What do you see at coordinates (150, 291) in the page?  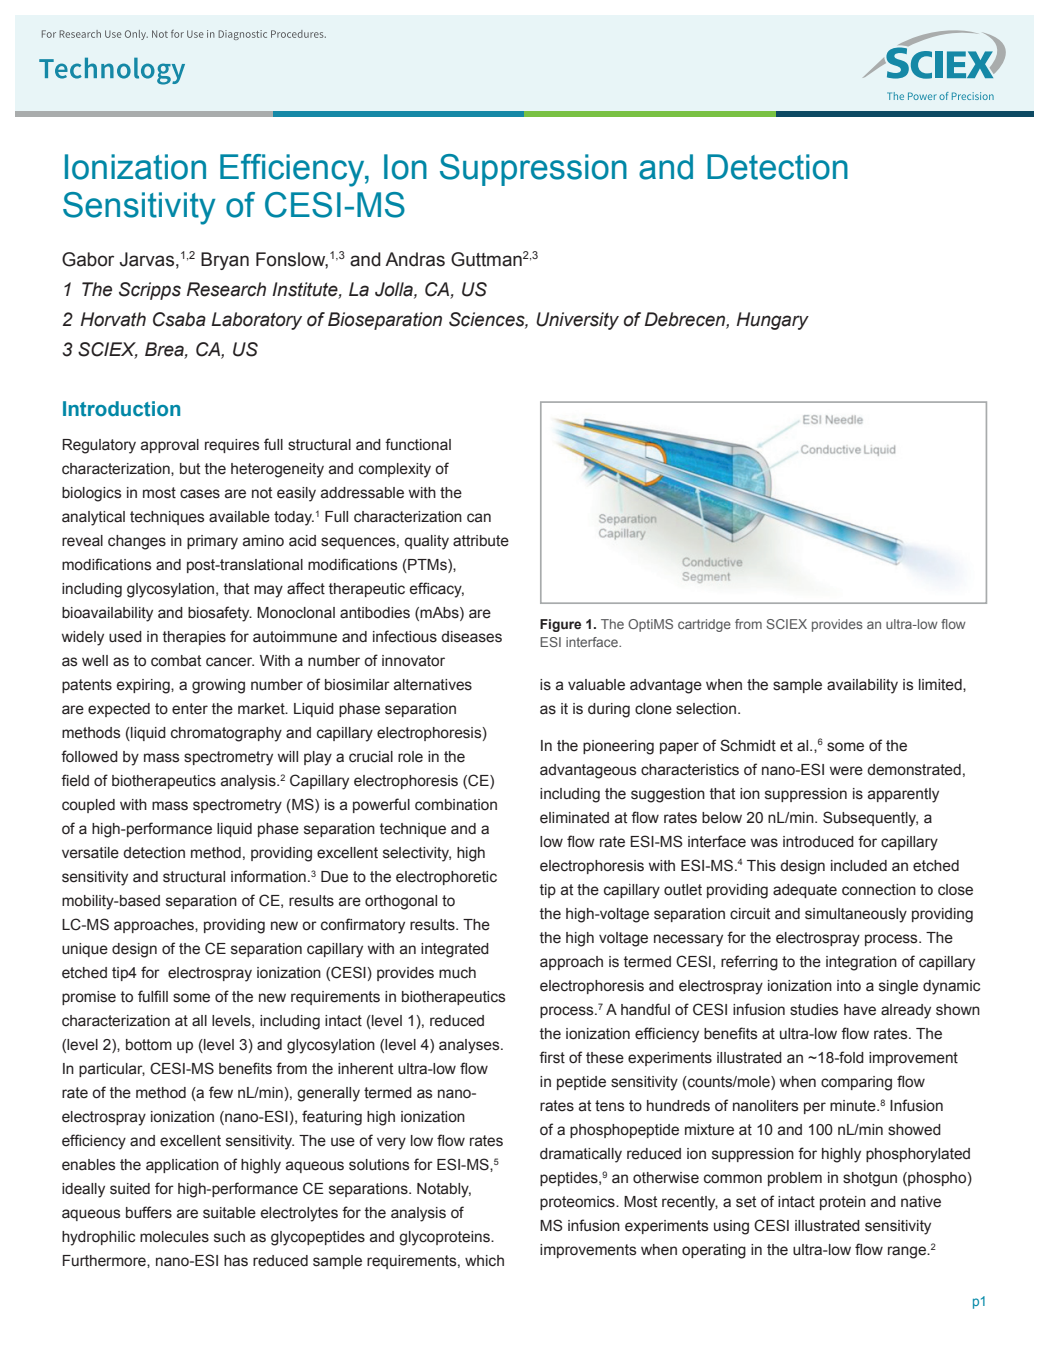 I see `Scripps` at bounding box center [150, 291].
